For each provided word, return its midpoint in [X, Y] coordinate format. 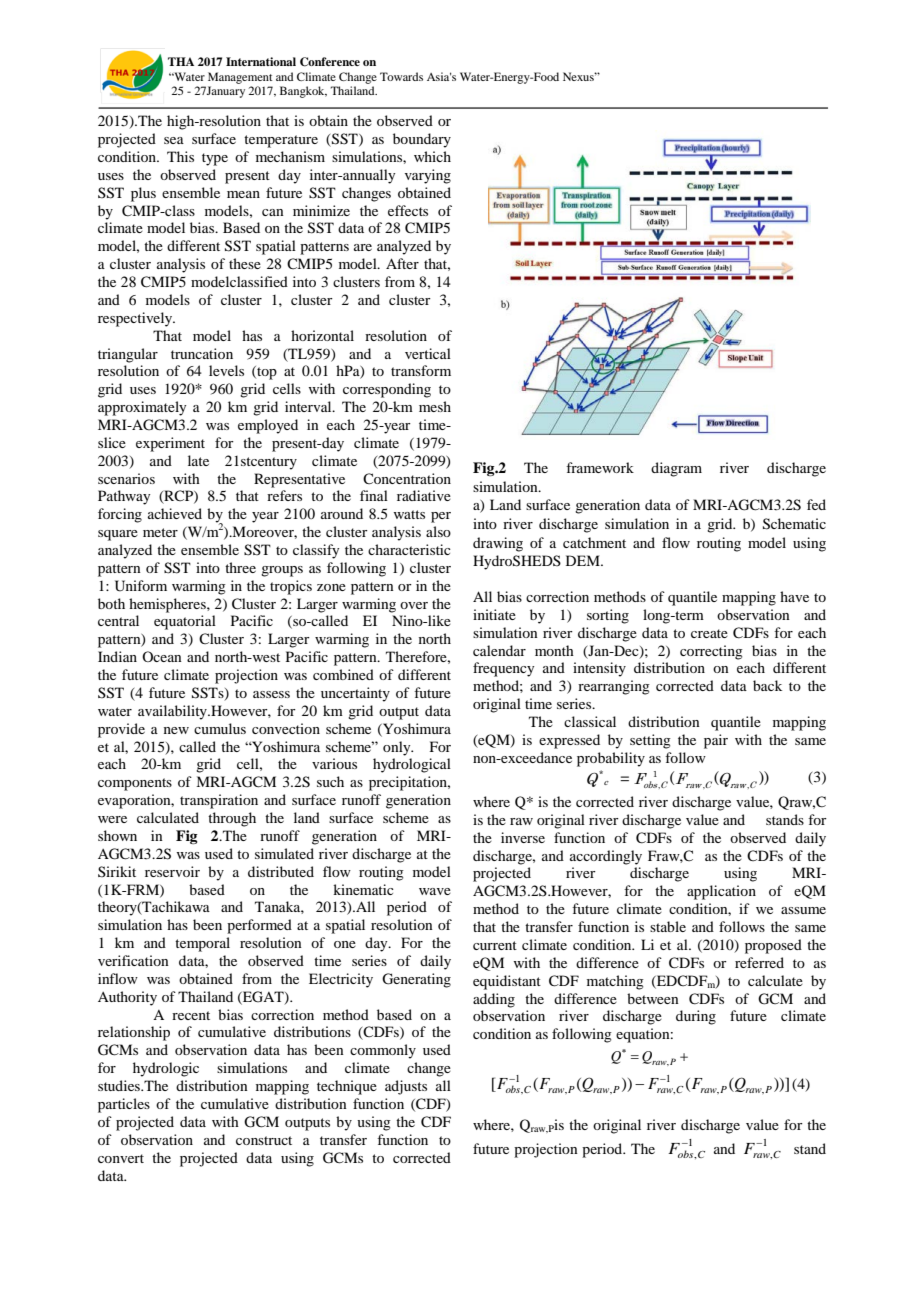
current [495, 945]
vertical [428, 353]
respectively [136, 319]
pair [716, 741]
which [432, 156]
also [438, 531]
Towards [401, 76]
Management [240, 78]
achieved [175, 513]
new [176, 730]
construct [264, 1140]
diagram [676, 469]
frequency [503, 669]
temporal [202, 944]
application [721, 892]
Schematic [794, 524]
